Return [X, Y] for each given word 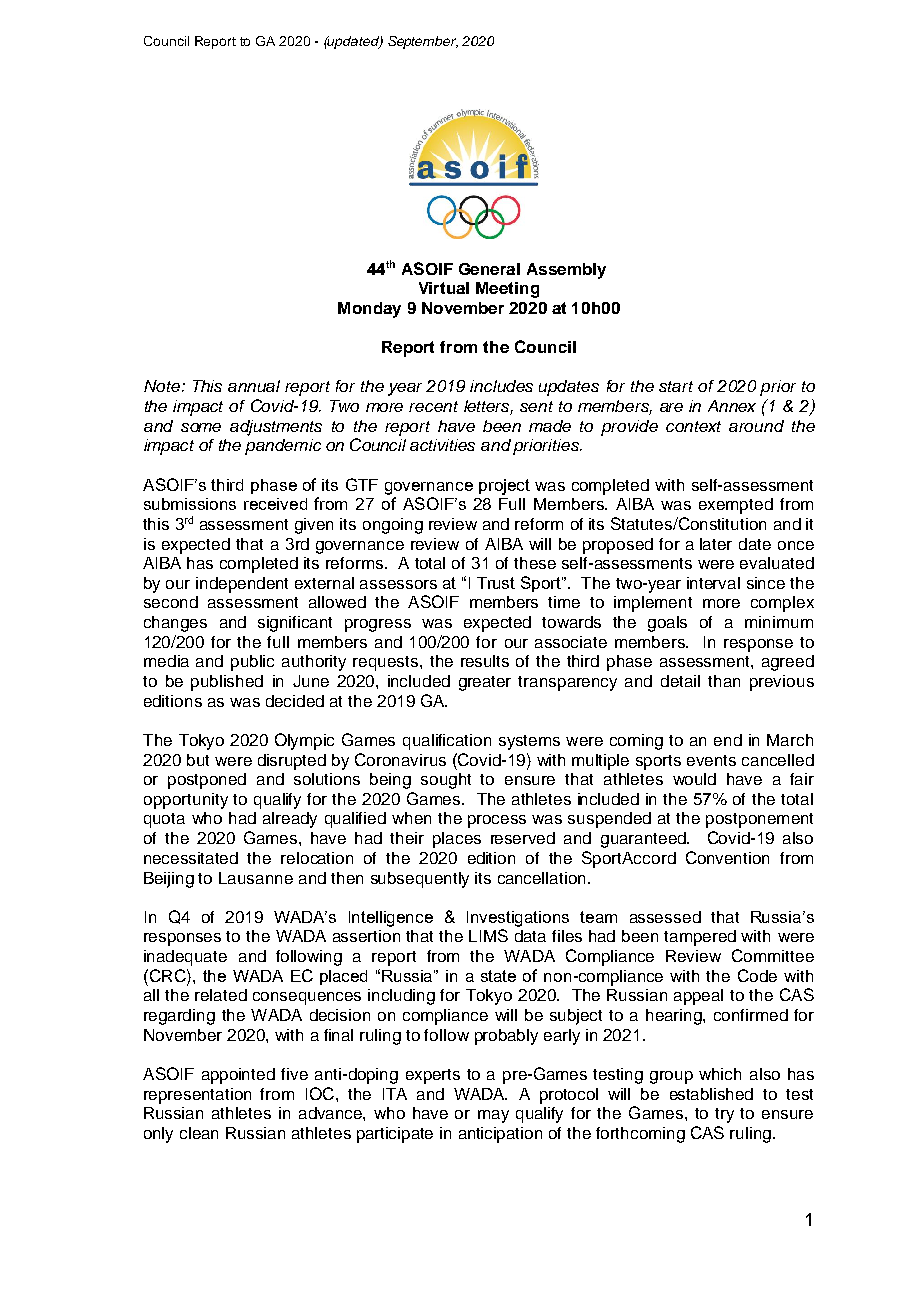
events [711, 760]
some [201, 427]
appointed [238, 1076]
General [489, 269]
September [423, 42]
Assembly [566, 271]
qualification [447, 742]
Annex [732, 406]
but [198, 760]
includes [501, 386]
